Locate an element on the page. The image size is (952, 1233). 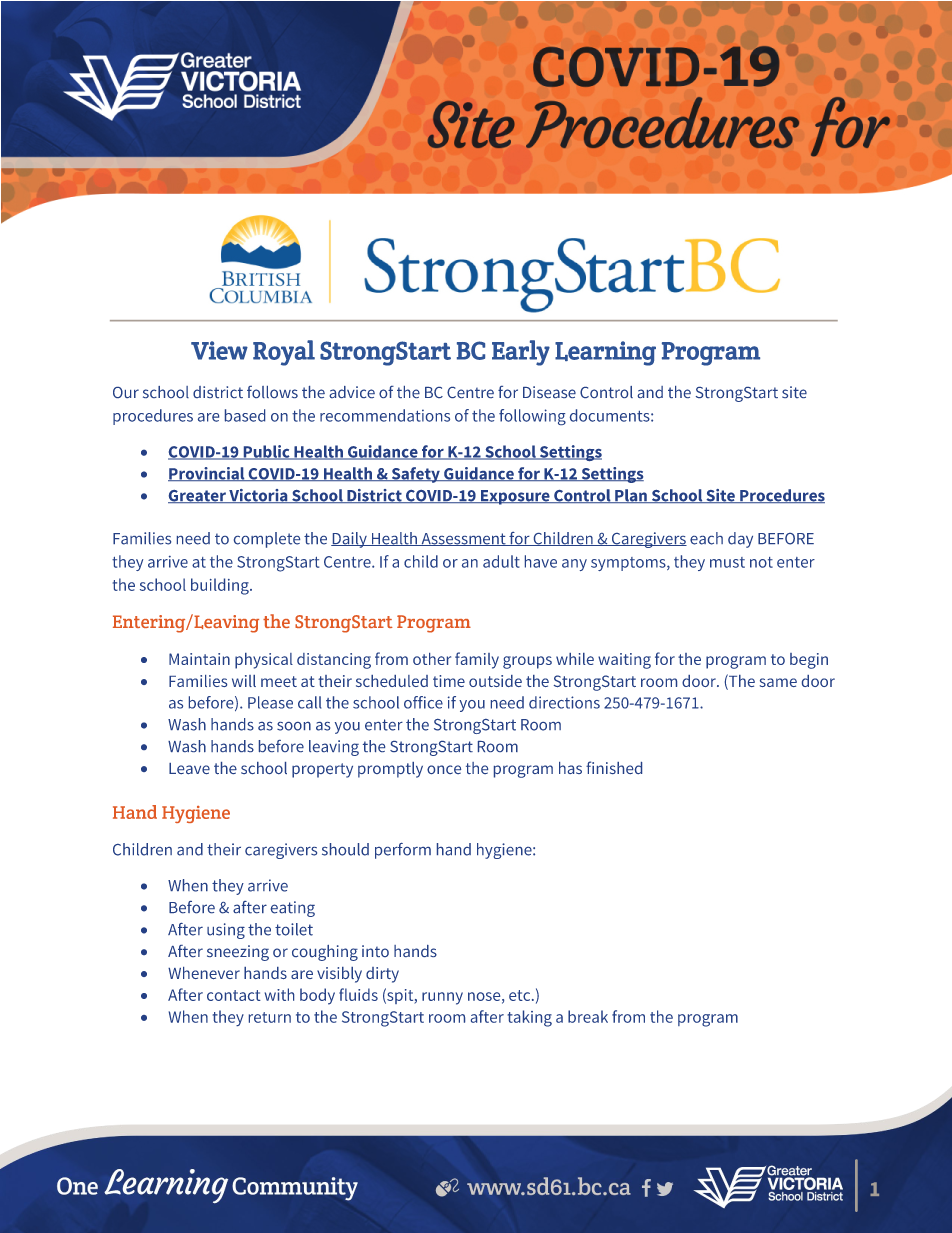
Exposure is located at coordinates (515, 497).
